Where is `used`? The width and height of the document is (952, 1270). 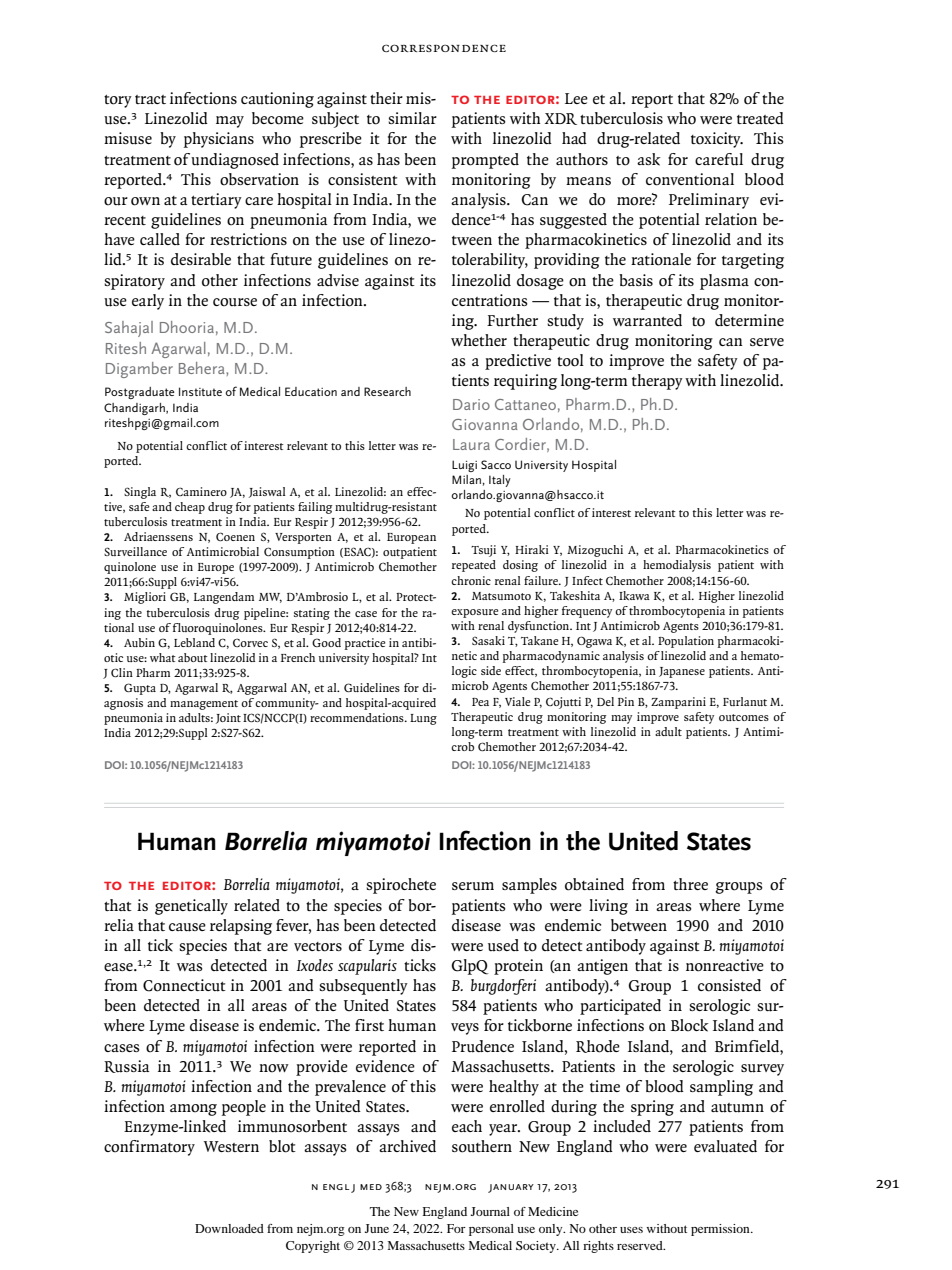
used is located at coordinates (503, 945).
